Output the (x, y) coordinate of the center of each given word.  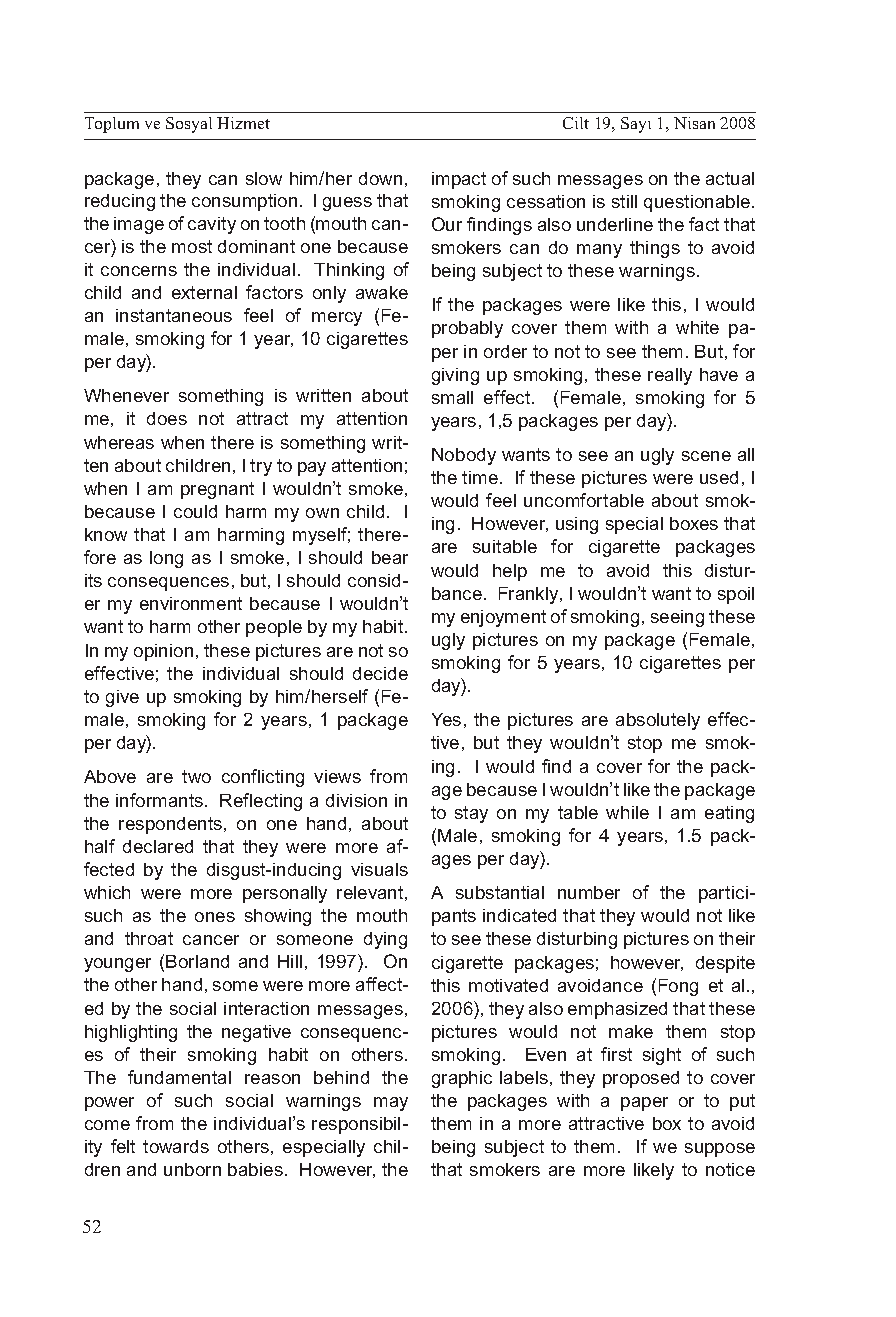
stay (471, 814)
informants (161, 800)
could (195, 511)
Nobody (464, 456)
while (627, 812)
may (391, 1104)
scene (706, 456)
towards (176, 1146)
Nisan (694, 123)
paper (644, 1104)
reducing (120, 202)
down (380, 178)
